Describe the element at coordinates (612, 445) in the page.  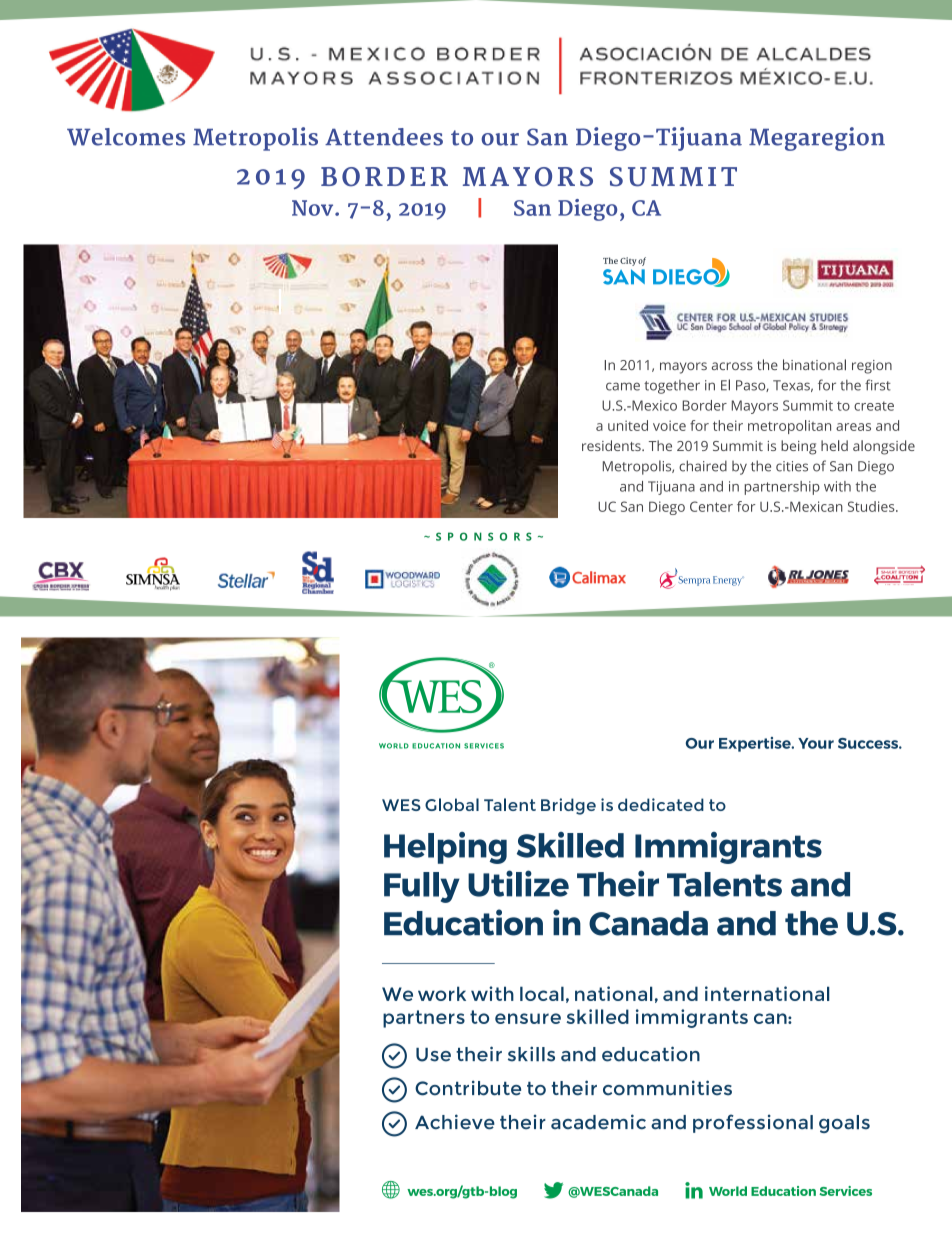
I see `residents` at that location.
